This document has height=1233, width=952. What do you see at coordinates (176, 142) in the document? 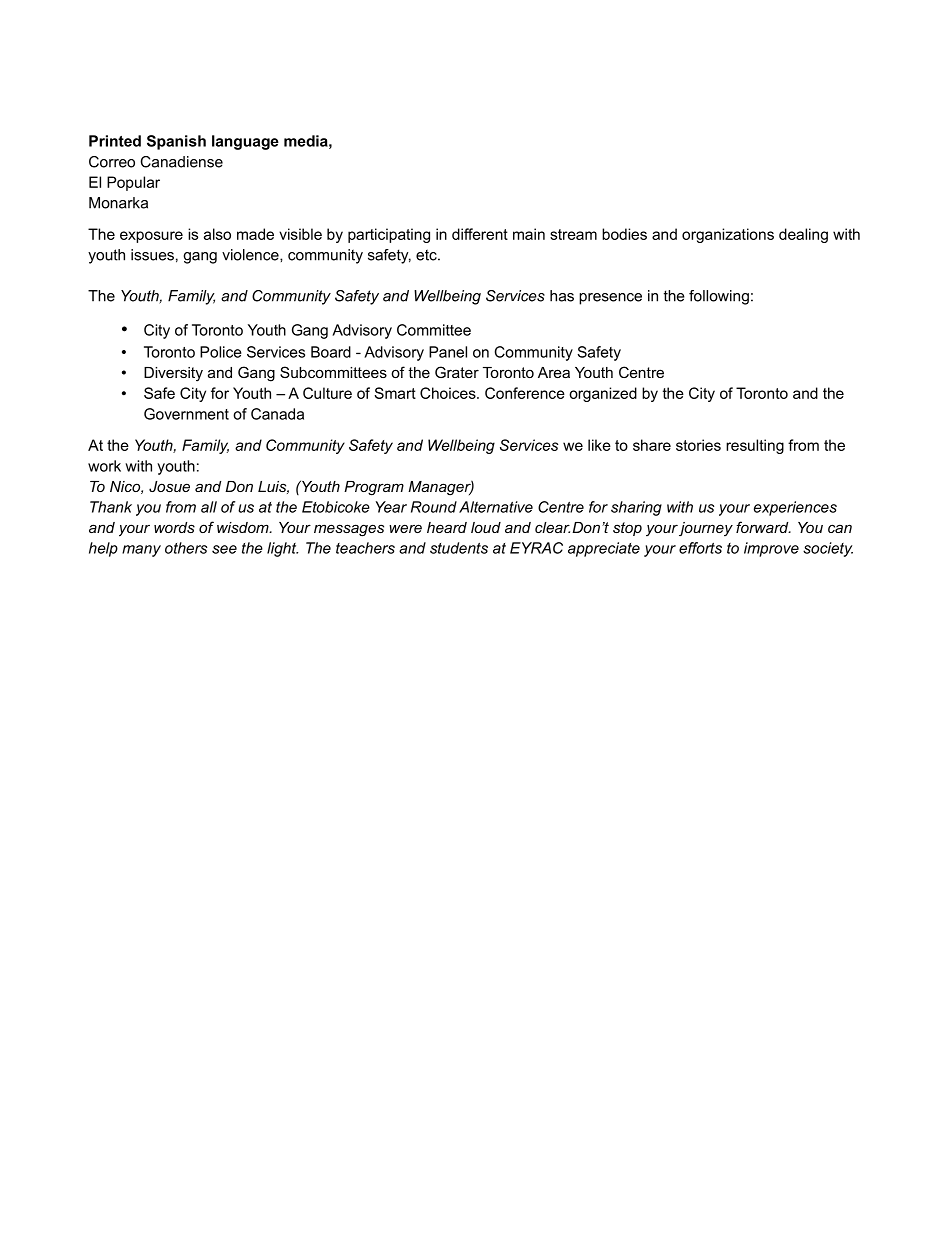
I see `Spanish` at bounding box center [176, 142].
